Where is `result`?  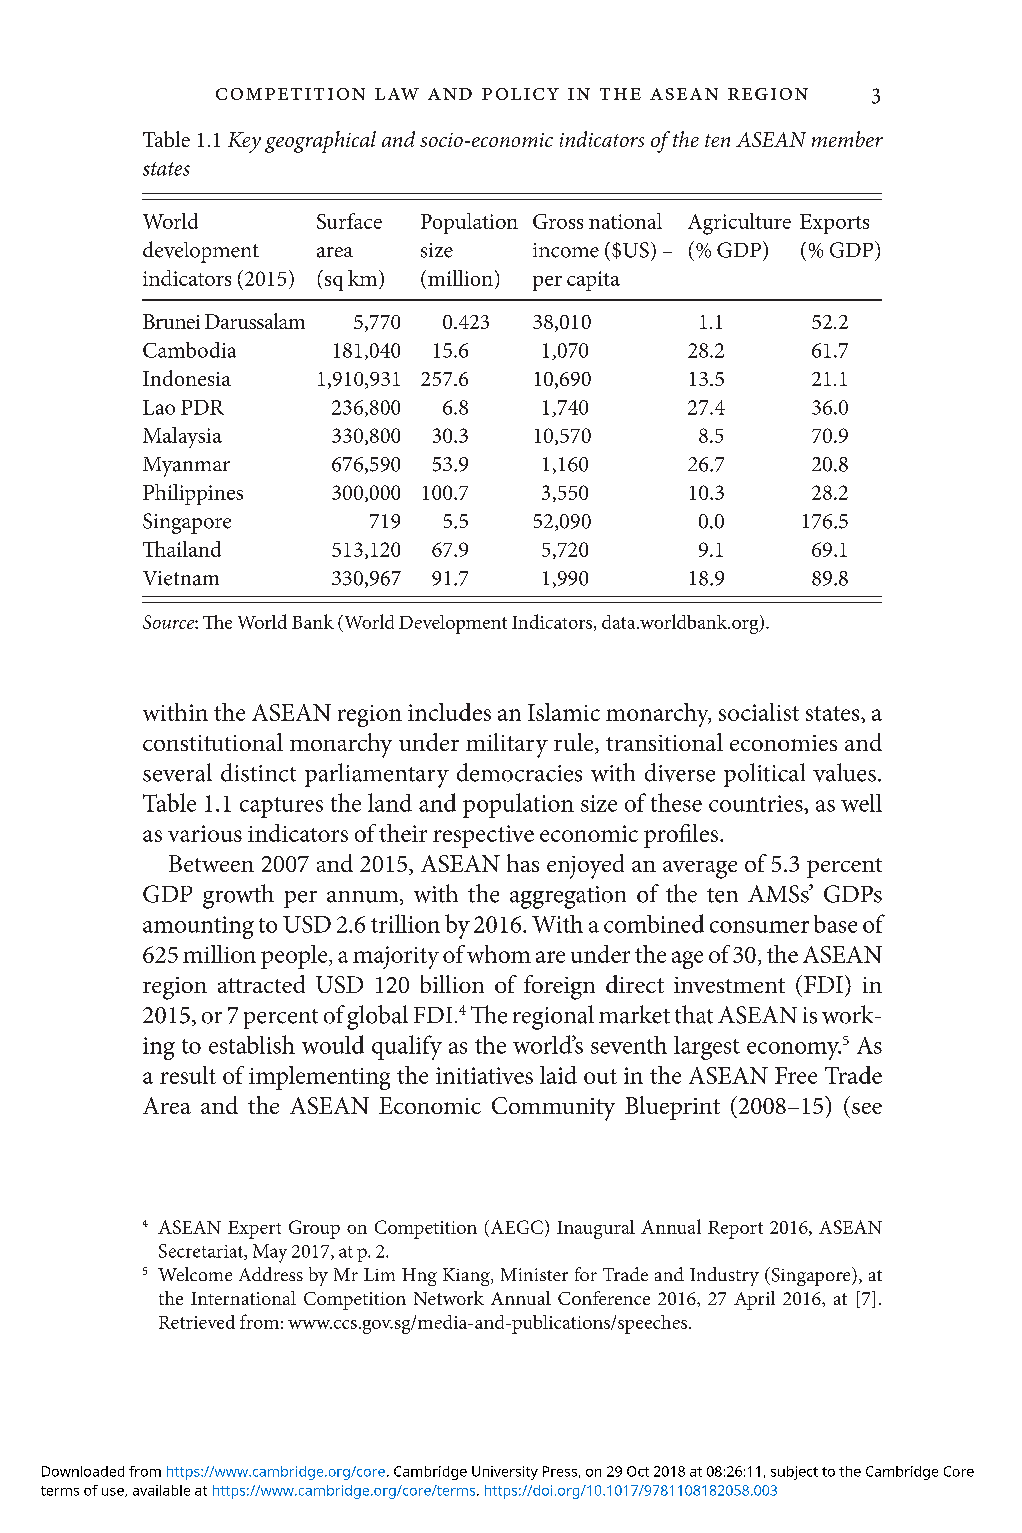 result is located at coordinates (188, 1075).
